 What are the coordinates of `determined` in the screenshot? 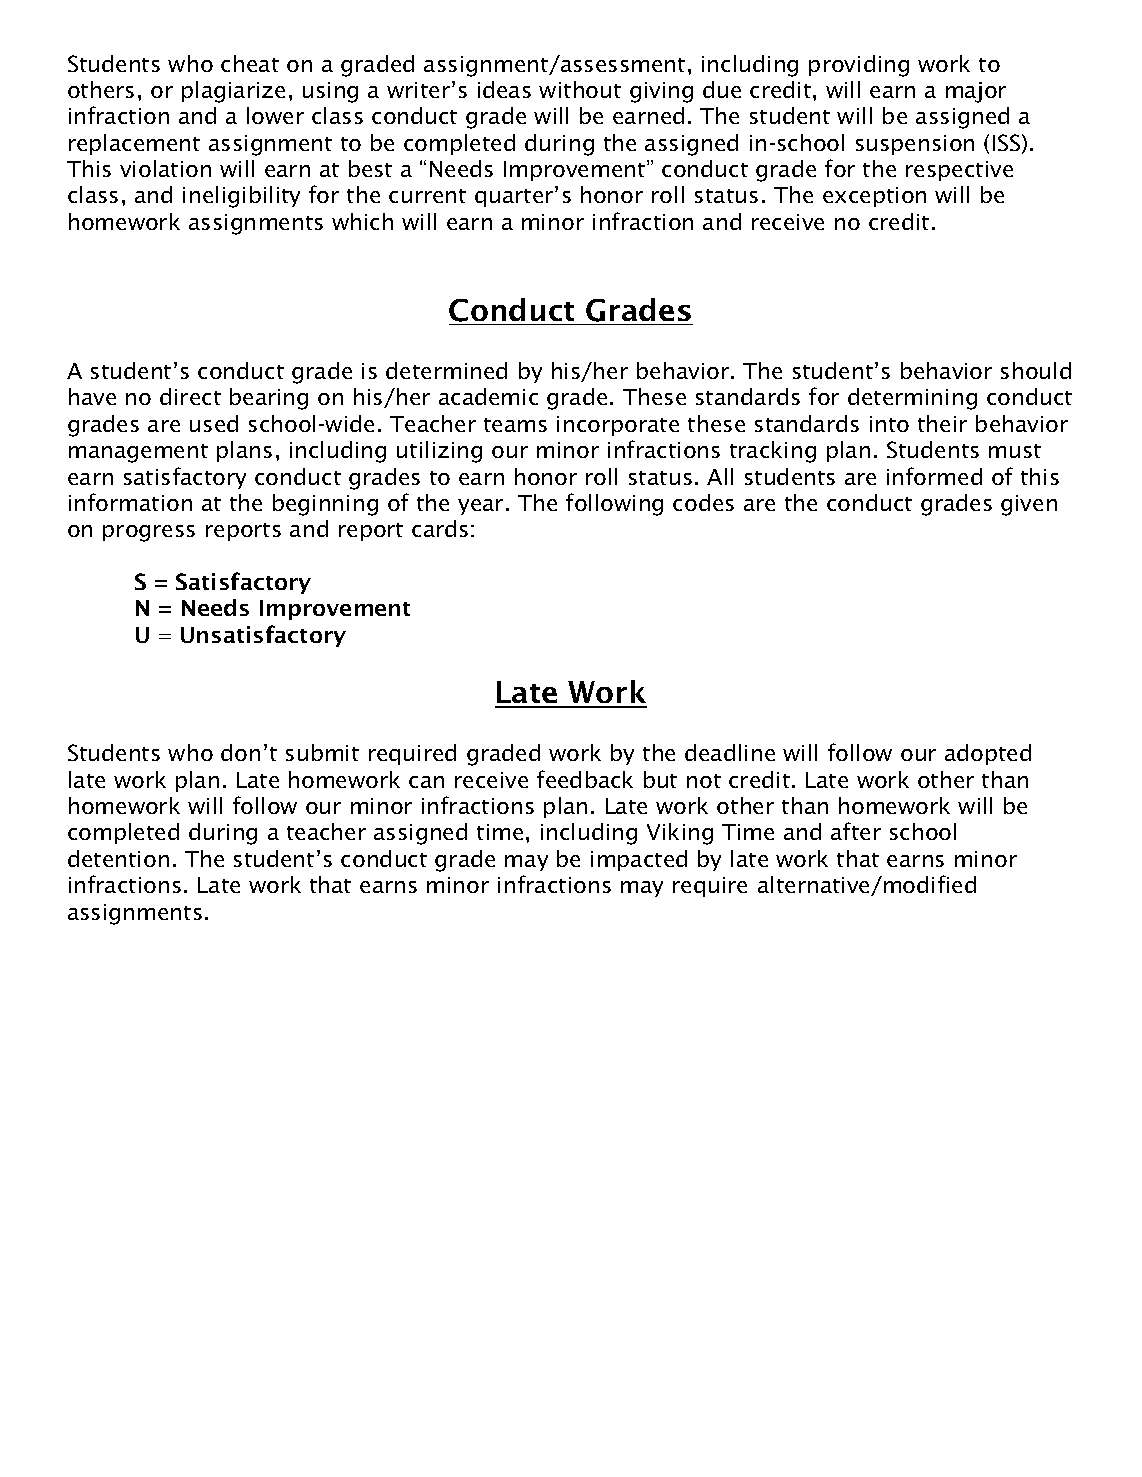 It's located at (446, 370).
